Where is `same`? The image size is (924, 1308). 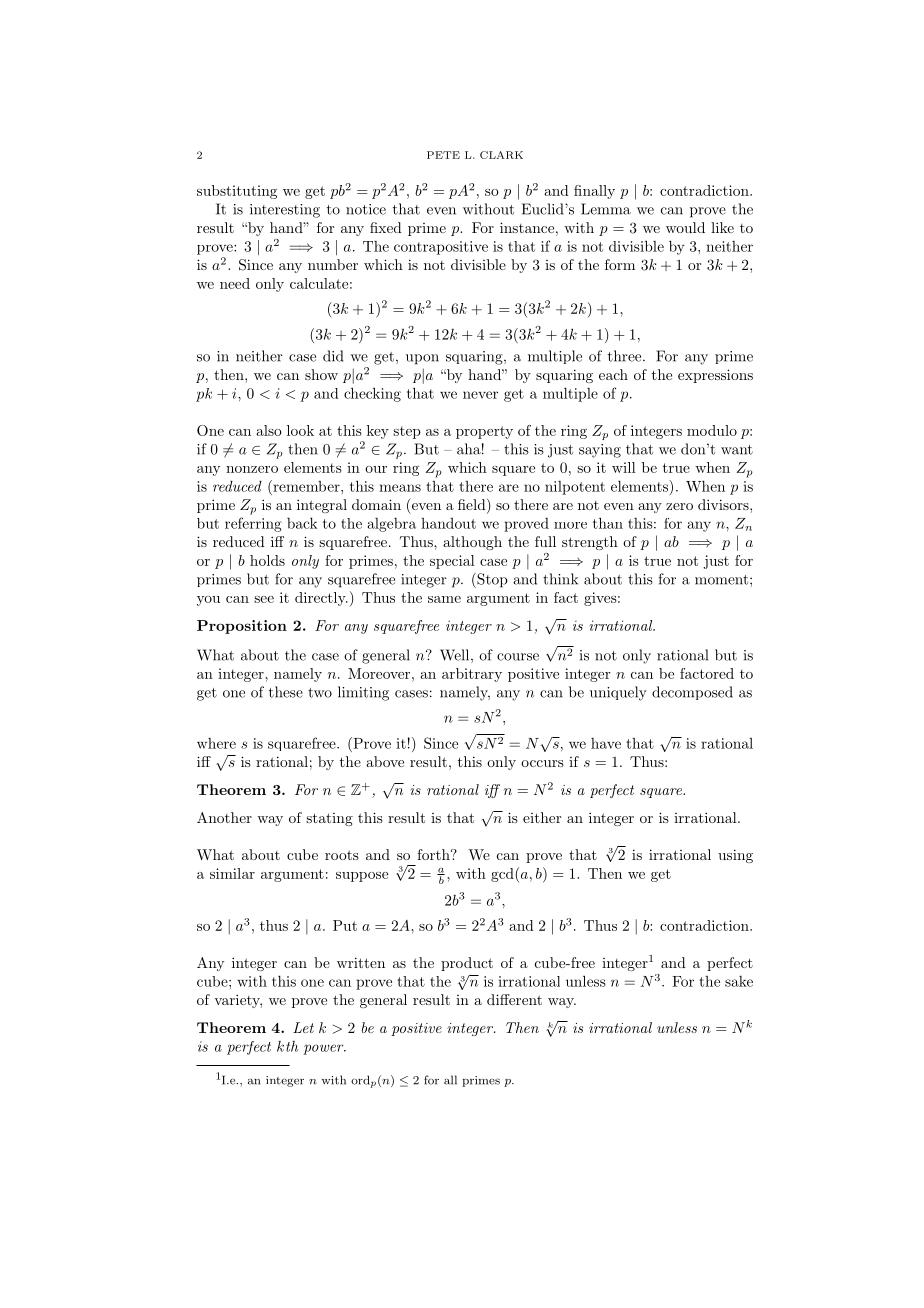 same is located at coordinates (444, 599).
